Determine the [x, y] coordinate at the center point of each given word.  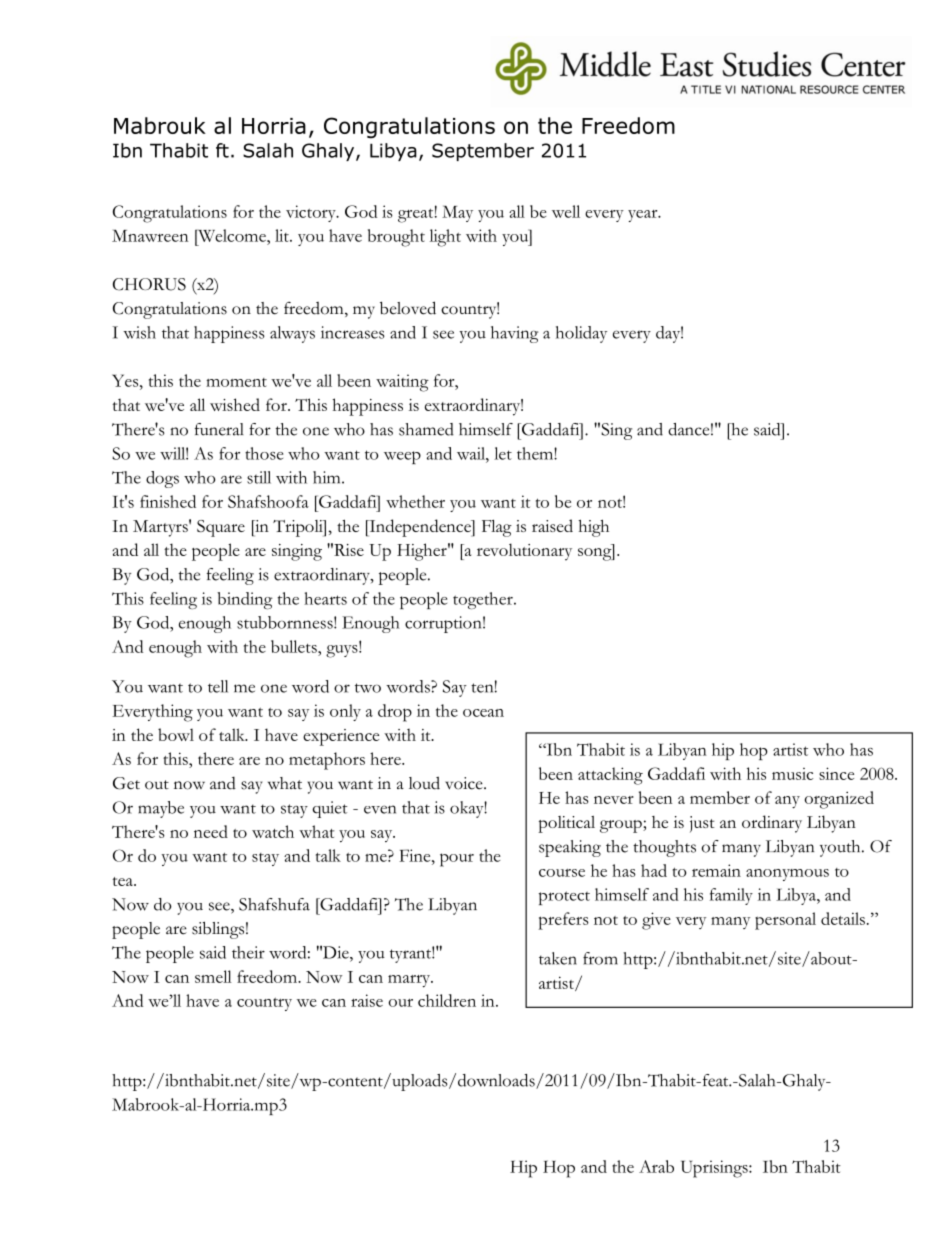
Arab [656, 1166]
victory [312, 213]
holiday [581, 334]
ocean [483, 713]
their [248, 952]
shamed [426, 429]
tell [218, 686]
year [644, 216]
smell [213, 976]
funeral [219, 429]
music [792, 774]
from [600, 958]
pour [457, 860]
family [731, 896]
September [483, 152]
